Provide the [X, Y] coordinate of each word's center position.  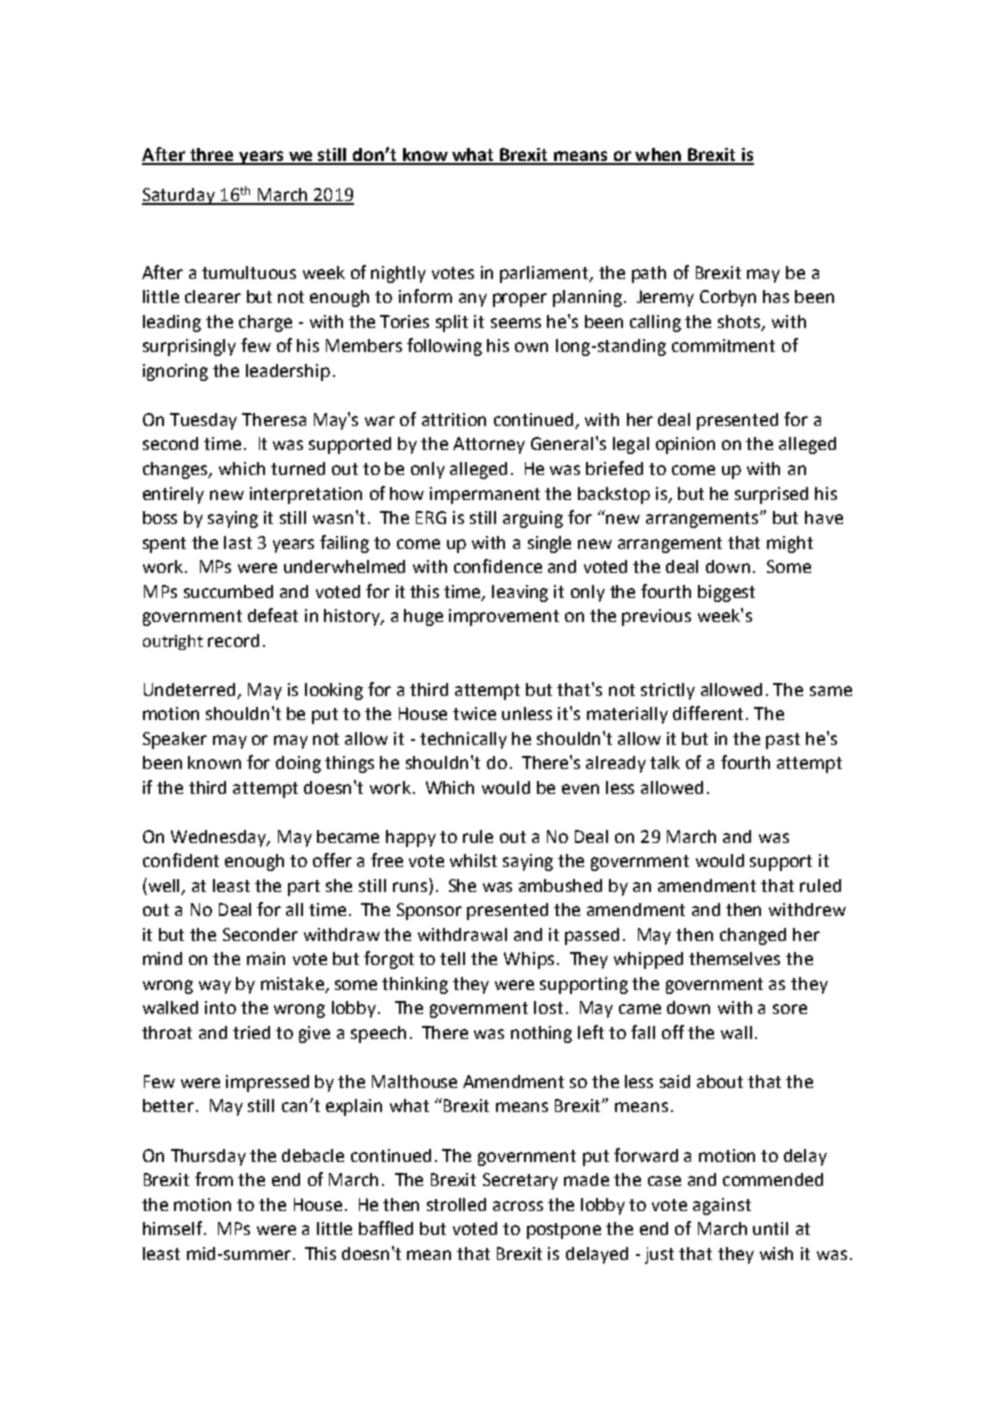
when [658, 156]
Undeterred [191, 690]
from [214, 1179]
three [212, 156]
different [710, 713]
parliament [545, 274]
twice [474, 713]
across [518, 1206]
